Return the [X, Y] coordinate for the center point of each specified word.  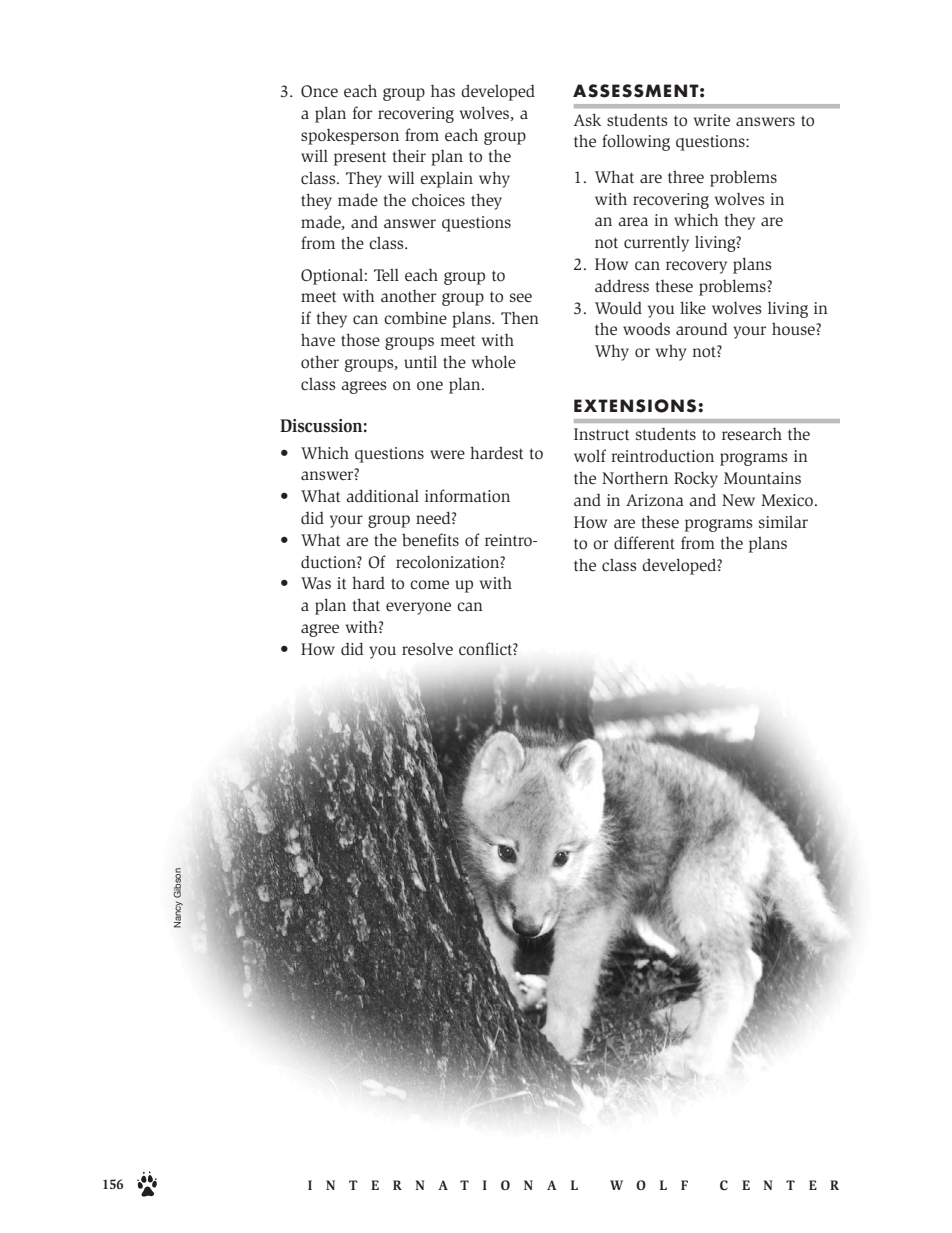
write [712, 120]
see [521, 297]
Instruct [601, 434]
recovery [696, 267]
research [752, 433]
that [366, 604]
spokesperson [350, 136]
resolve [427, 649]
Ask [587, 119]
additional [382, 496]
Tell [386, 274]
